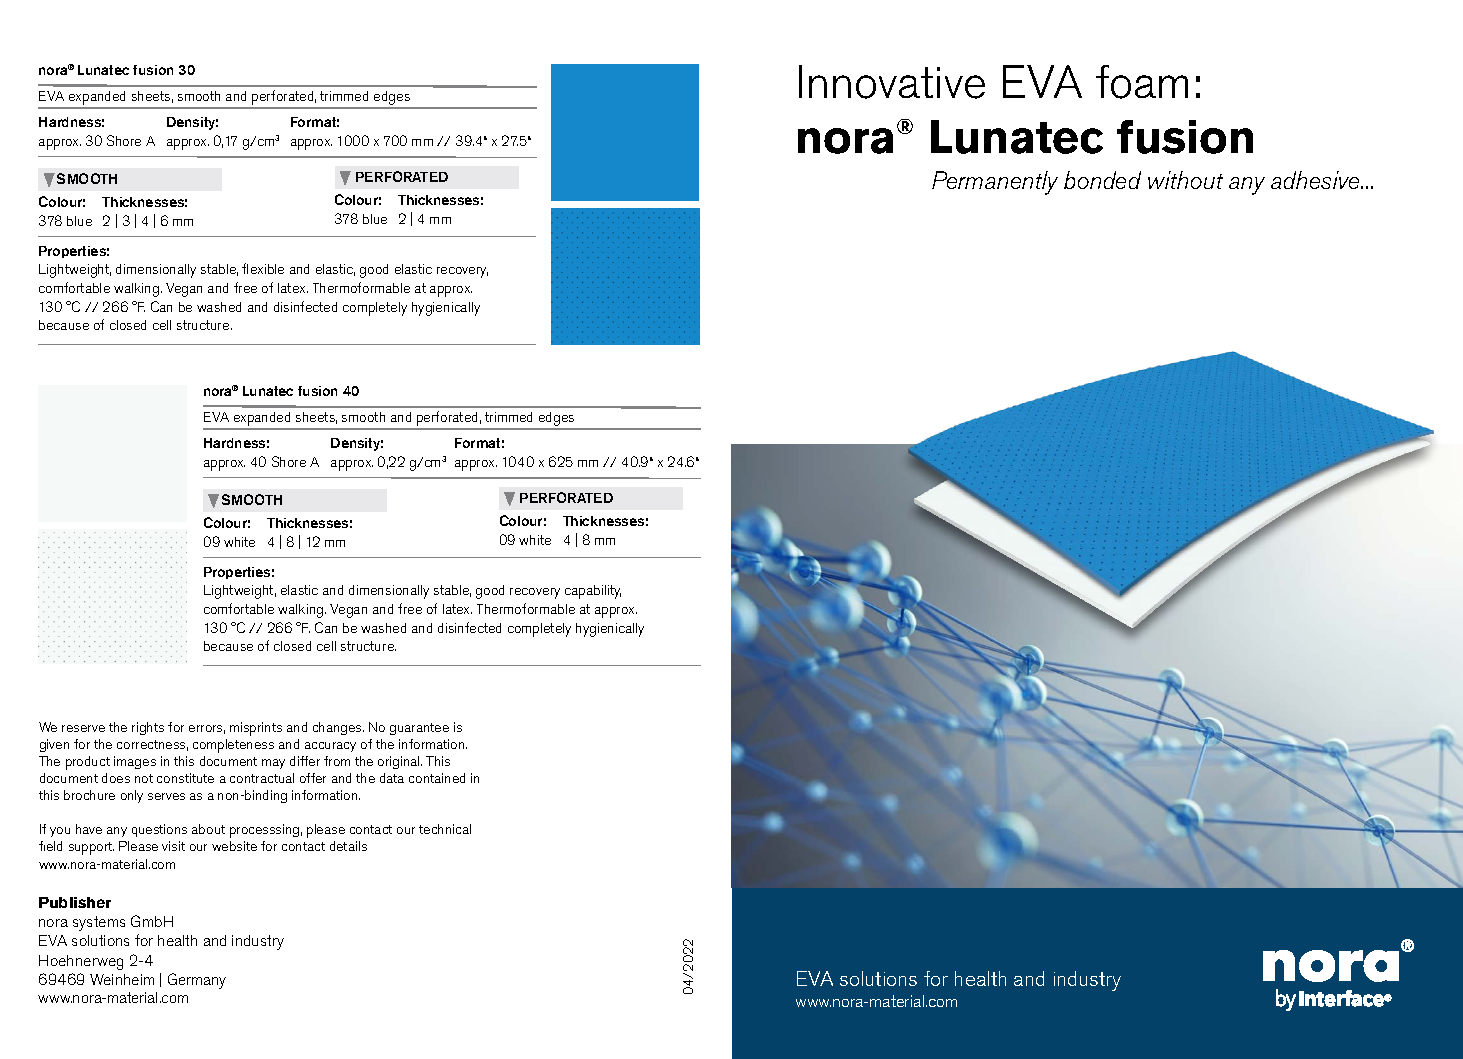 The image size is (1463, 1059). Describe the element at coordinates (995, 183) in the document. I see `Permanently` at that location.
